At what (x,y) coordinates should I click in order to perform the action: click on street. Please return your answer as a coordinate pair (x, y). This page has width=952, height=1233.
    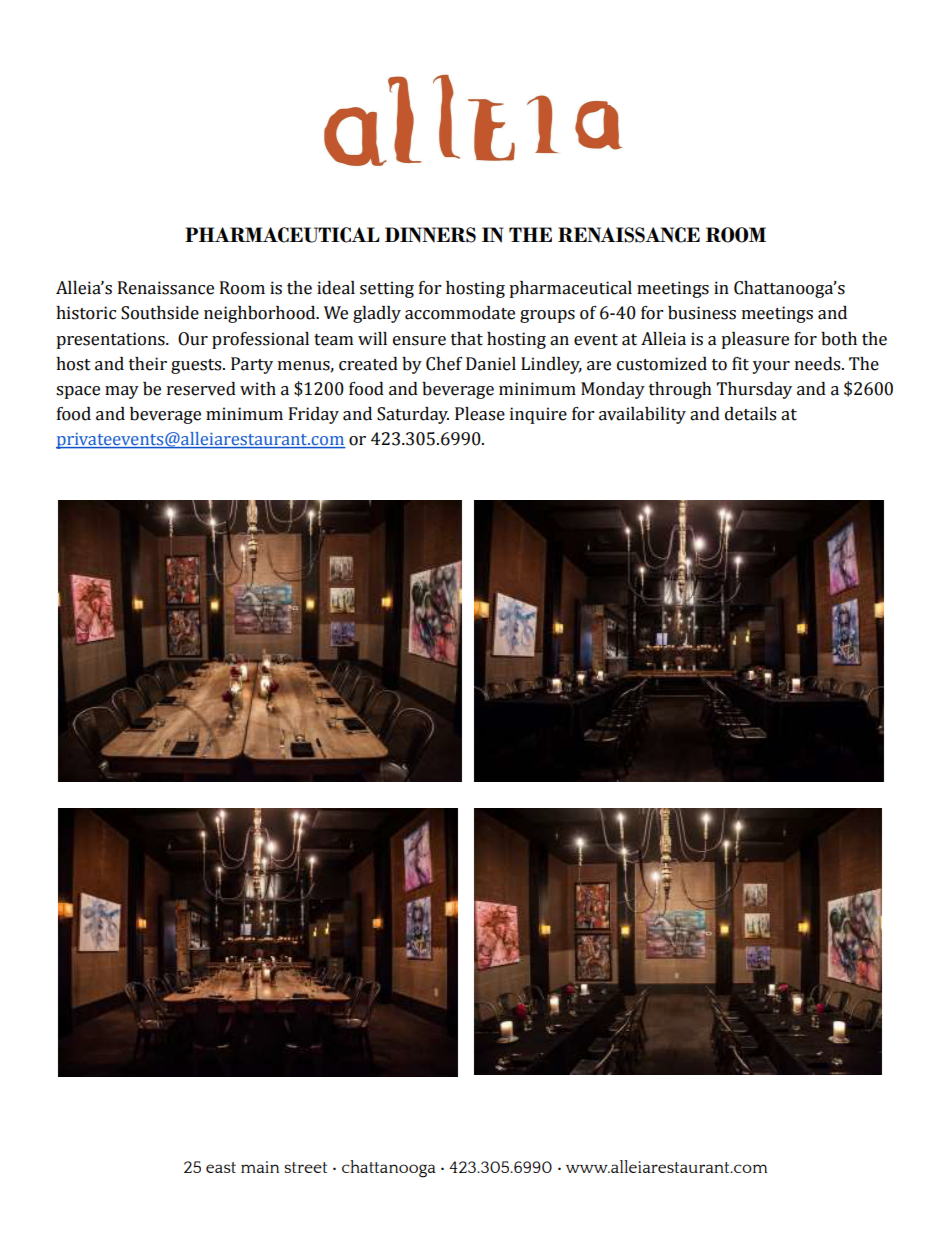
    Looking at the image, I should click on (306, 1167).
